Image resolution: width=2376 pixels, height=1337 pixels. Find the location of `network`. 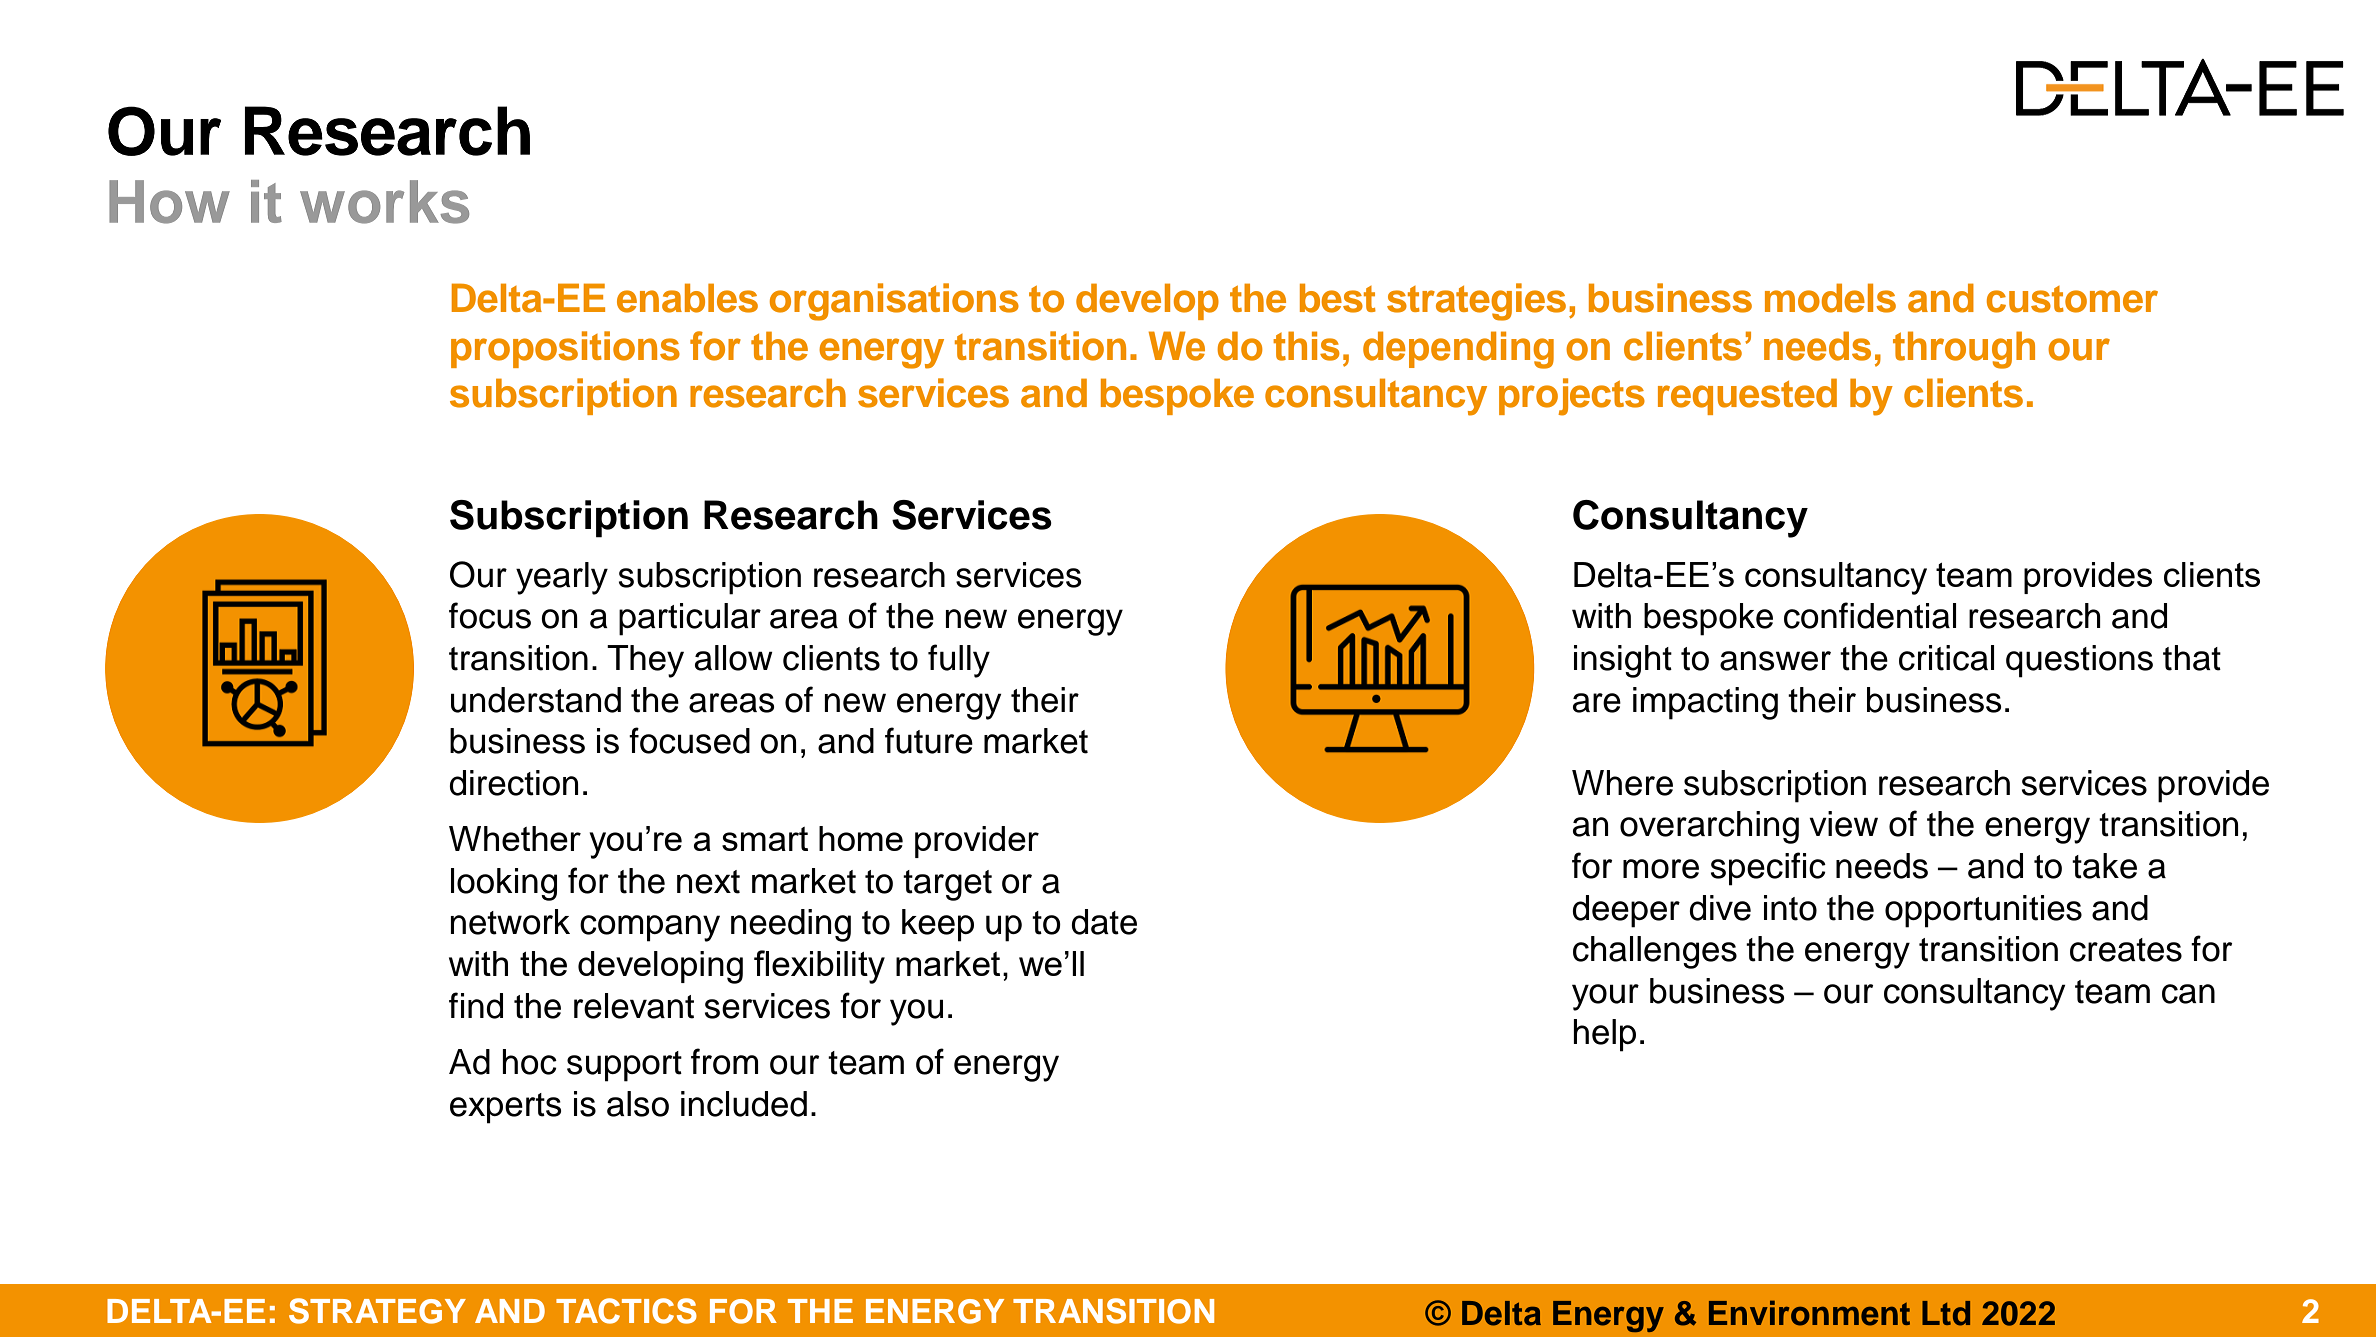

network is located at coordinates (510, 922).
